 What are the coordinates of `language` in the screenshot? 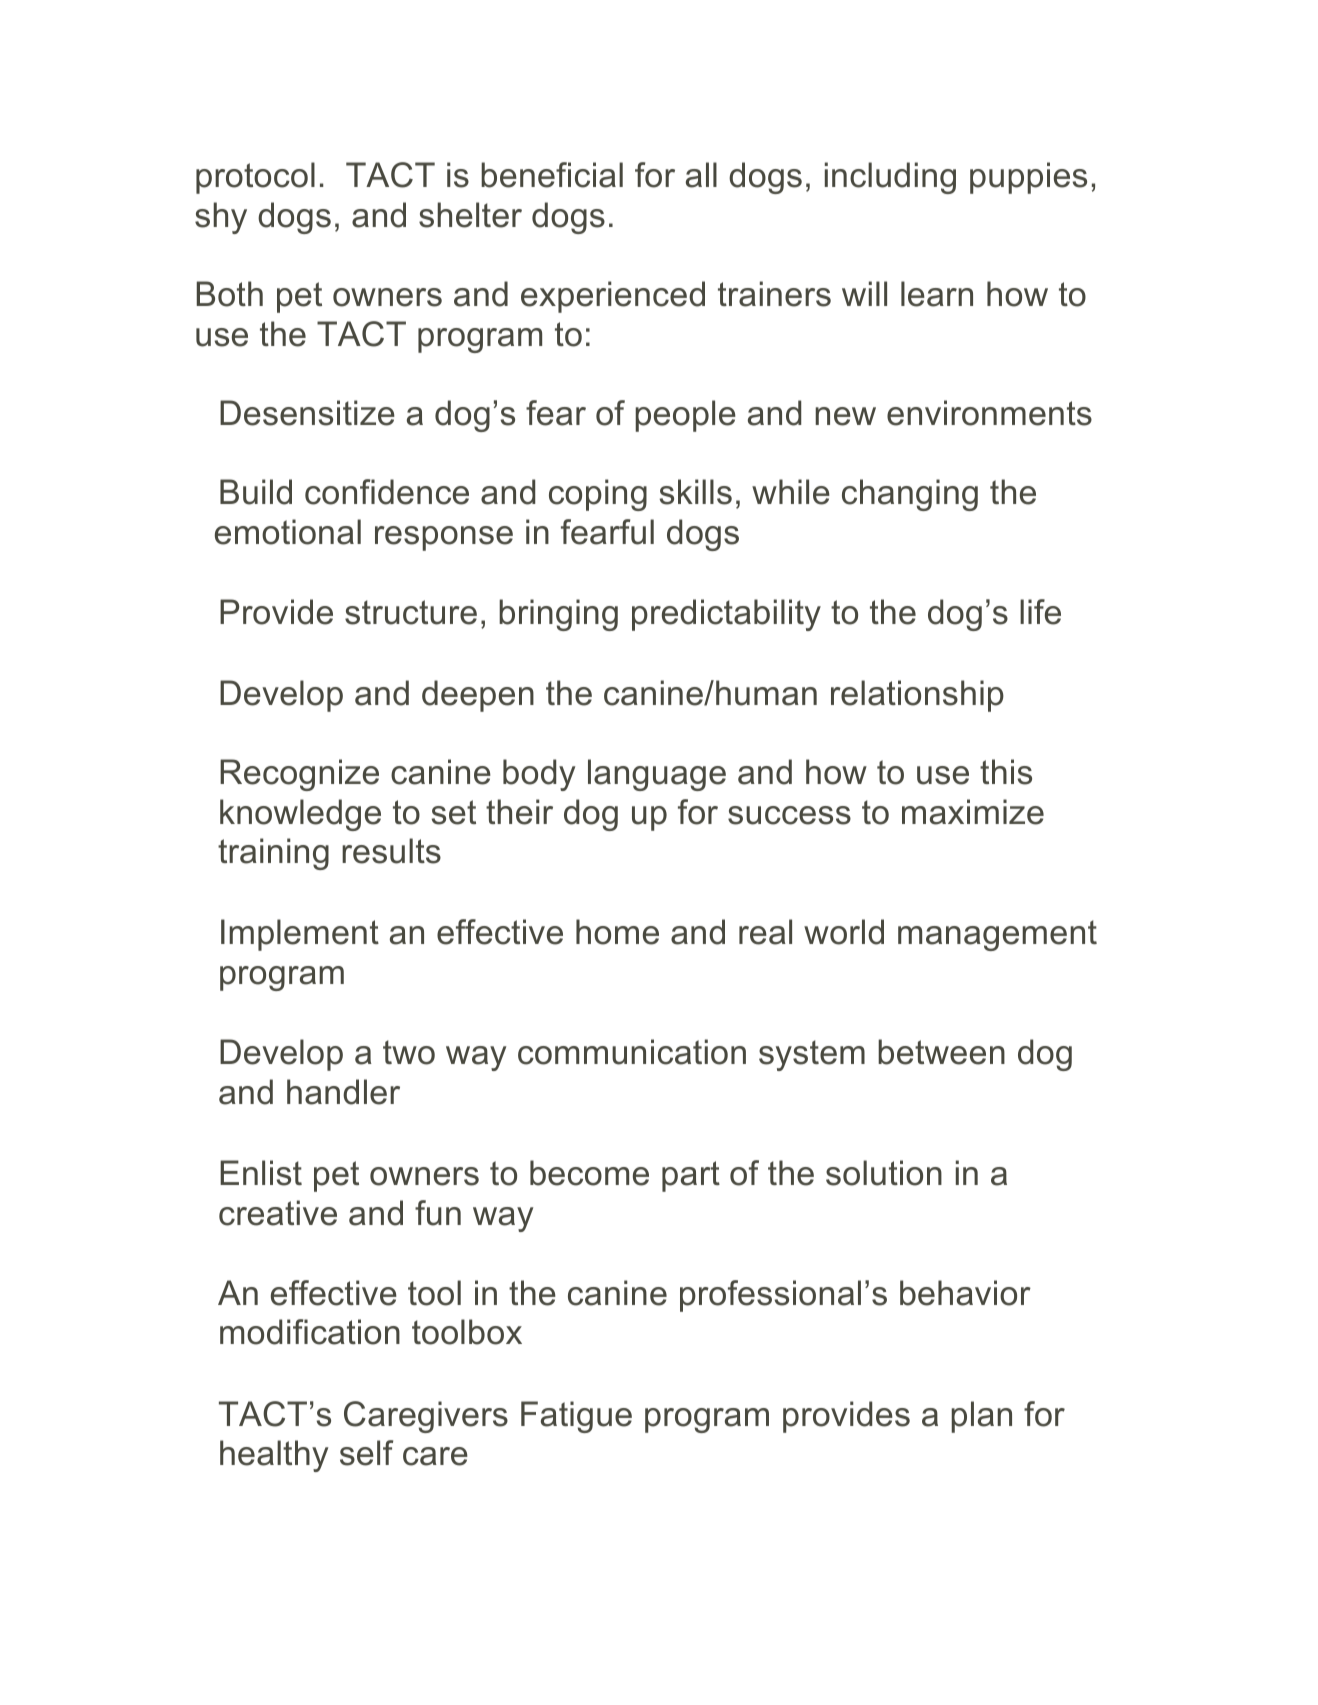 It's located at (657, 775).
